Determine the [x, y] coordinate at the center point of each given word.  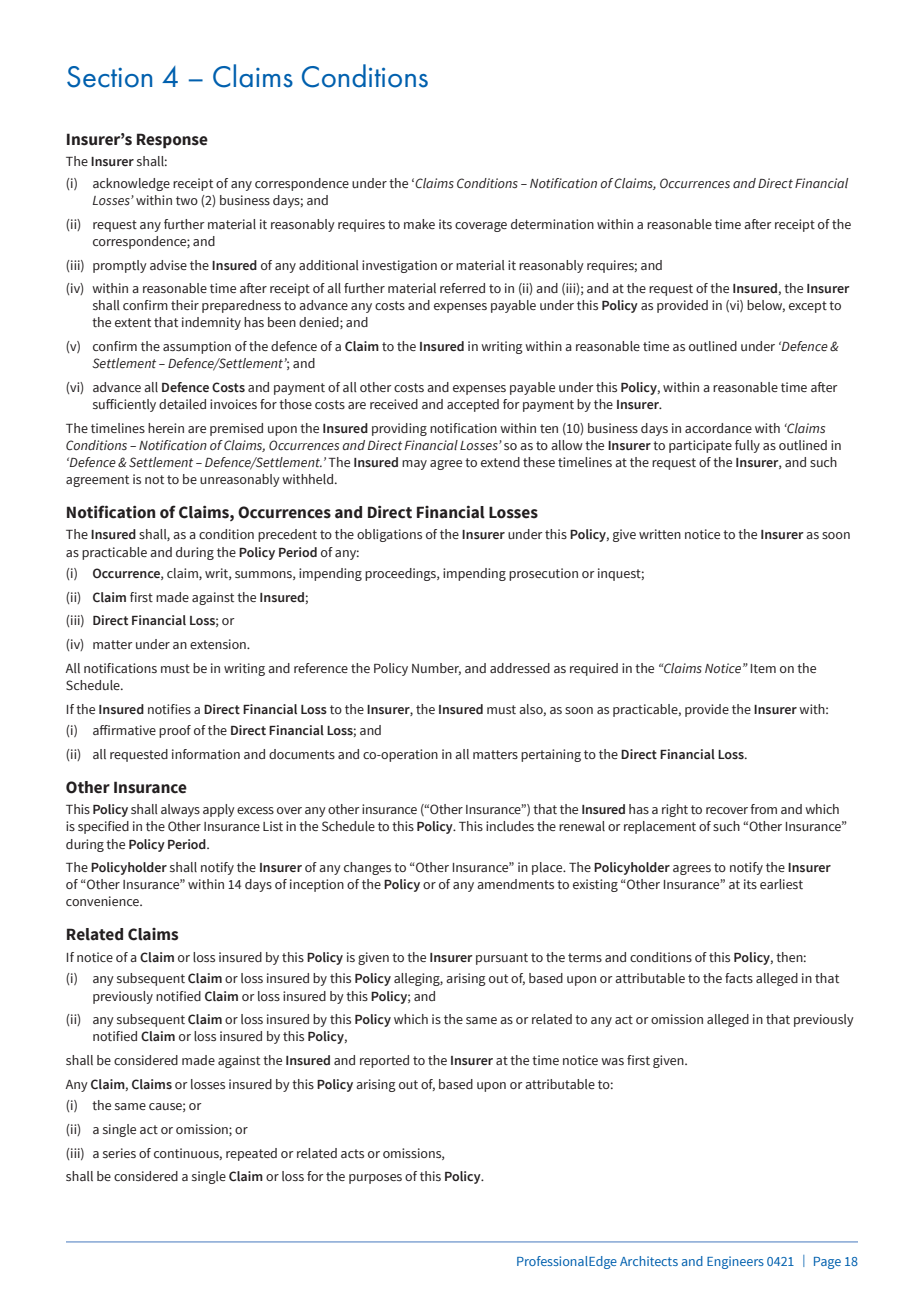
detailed [182, 404]
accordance [718, 428]
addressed [520, 668]
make [419, 224]
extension [219, 644]
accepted [473, 405]
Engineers [735, 1262]
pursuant [502, 959]
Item [763, 668]
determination [552, 224]
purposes [375, 1179]
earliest [781, 884]
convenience [103, 901]
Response [172, 141]
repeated [251, 1154]
